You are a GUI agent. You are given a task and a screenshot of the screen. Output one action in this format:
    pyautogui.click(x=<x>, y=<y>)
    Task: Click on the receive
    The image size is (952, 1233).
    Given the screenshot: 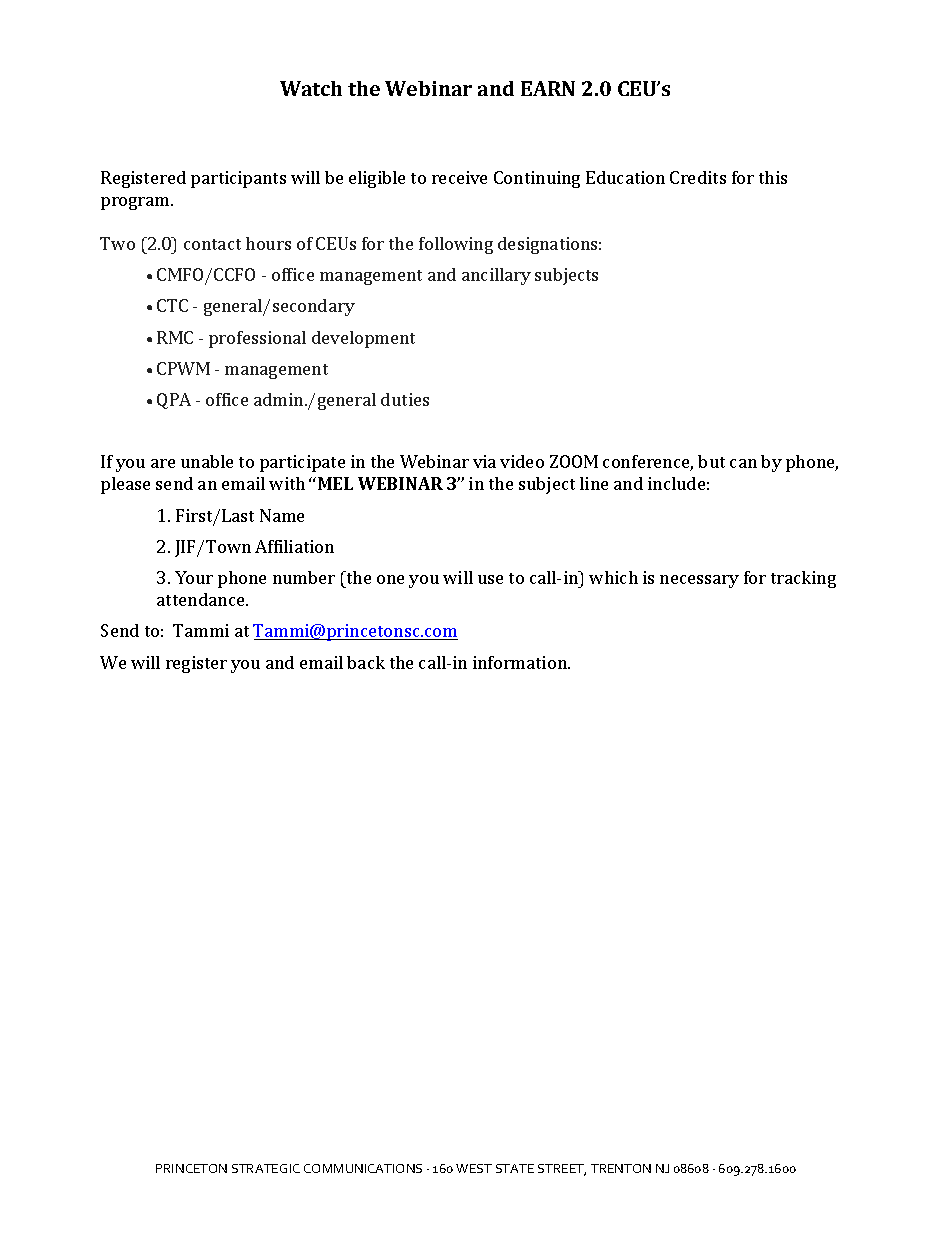 What is the action you would take?
    pyautogui.click(x=459, y=177)
